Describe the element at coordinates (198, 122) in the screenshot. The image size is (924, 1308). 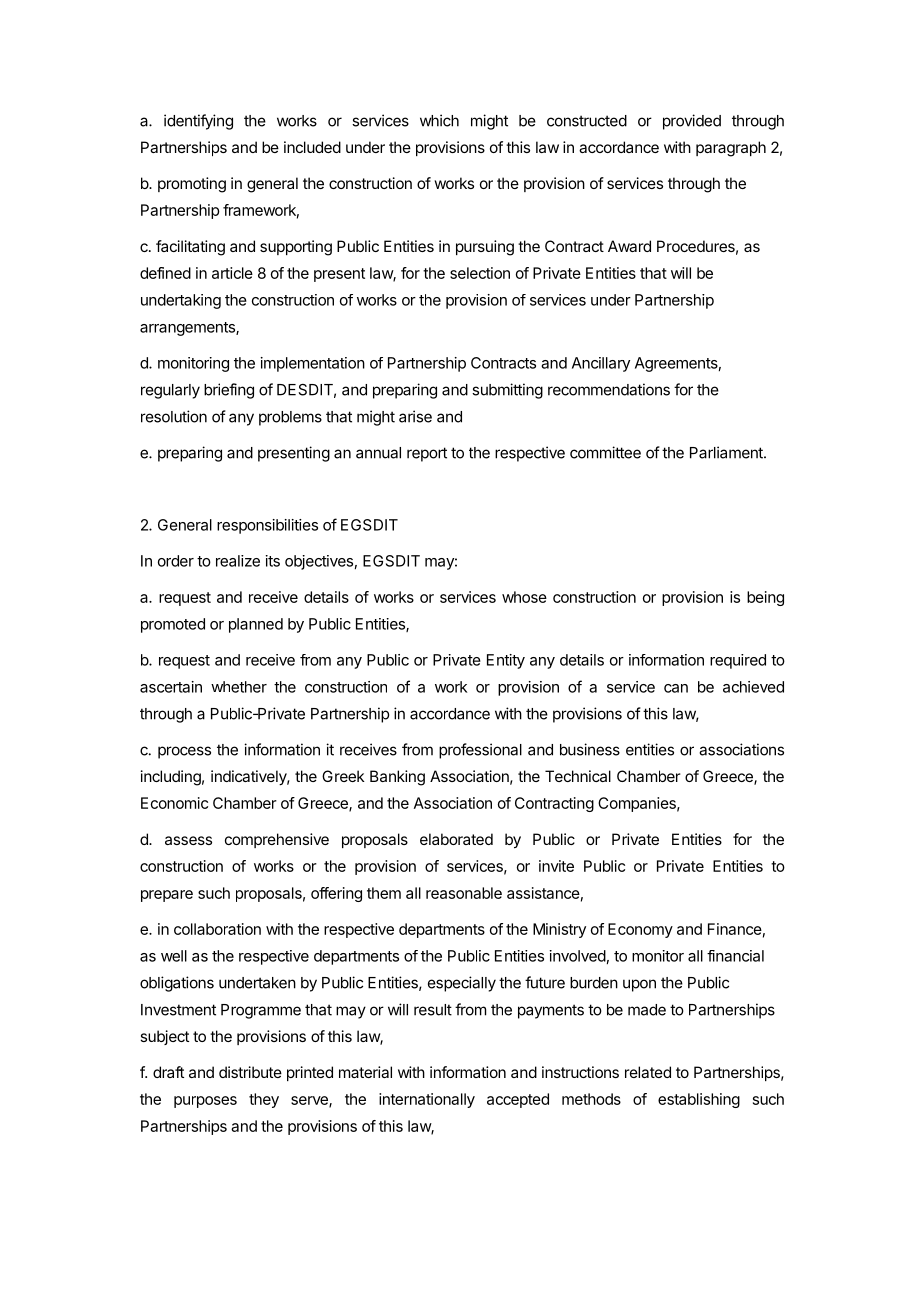
I see `identifying` at that location.
